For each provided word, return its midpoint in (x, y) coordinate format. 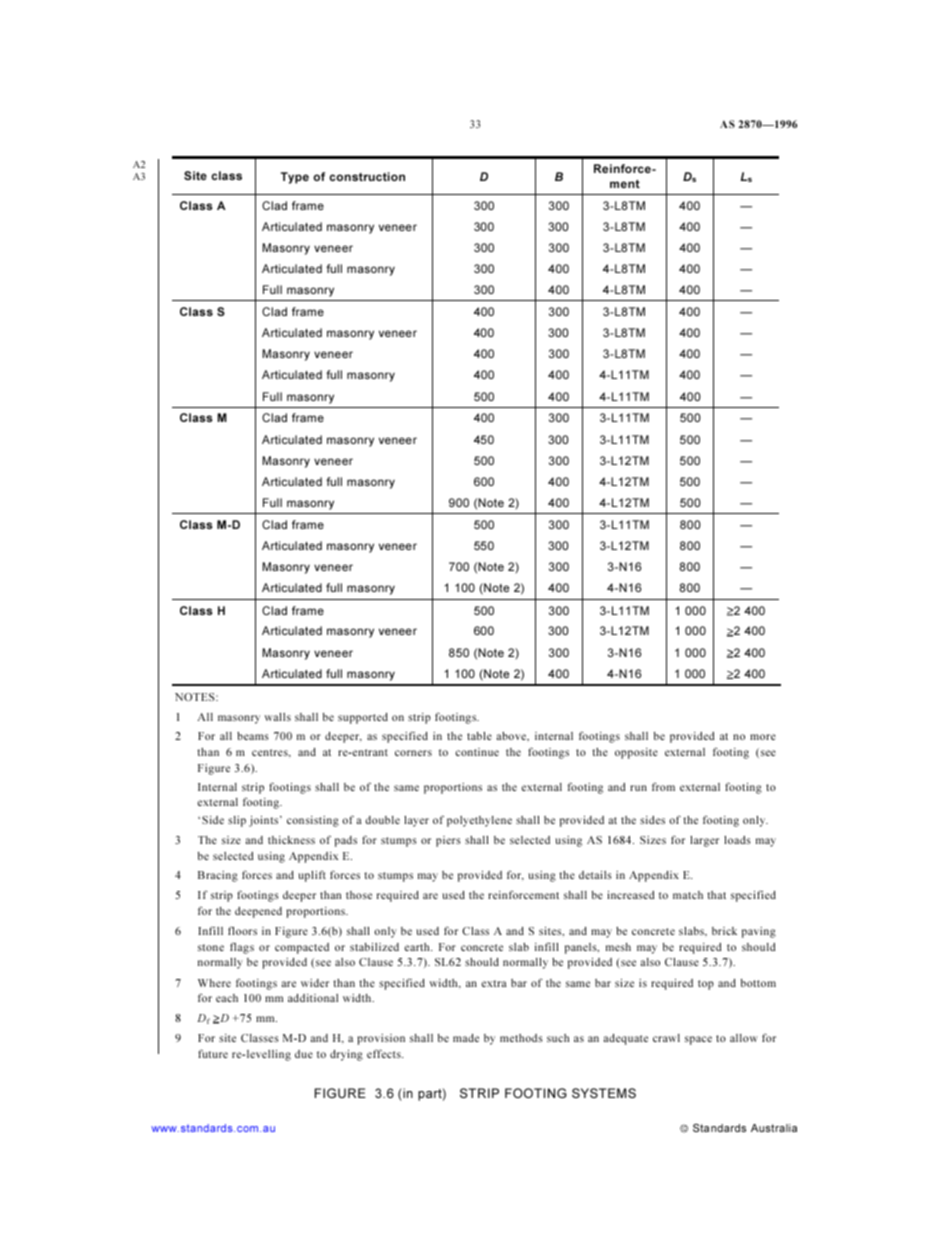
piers (448, 841)
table (479, 736)
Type (295, 178)
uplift (312, 876)
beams (253, 736)
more (763, 737)
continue (477, 752)
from (663, 786)
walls (277, 717)
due (304, 1054)
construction (367, 176)
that (716, 895)
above (512, 736)
